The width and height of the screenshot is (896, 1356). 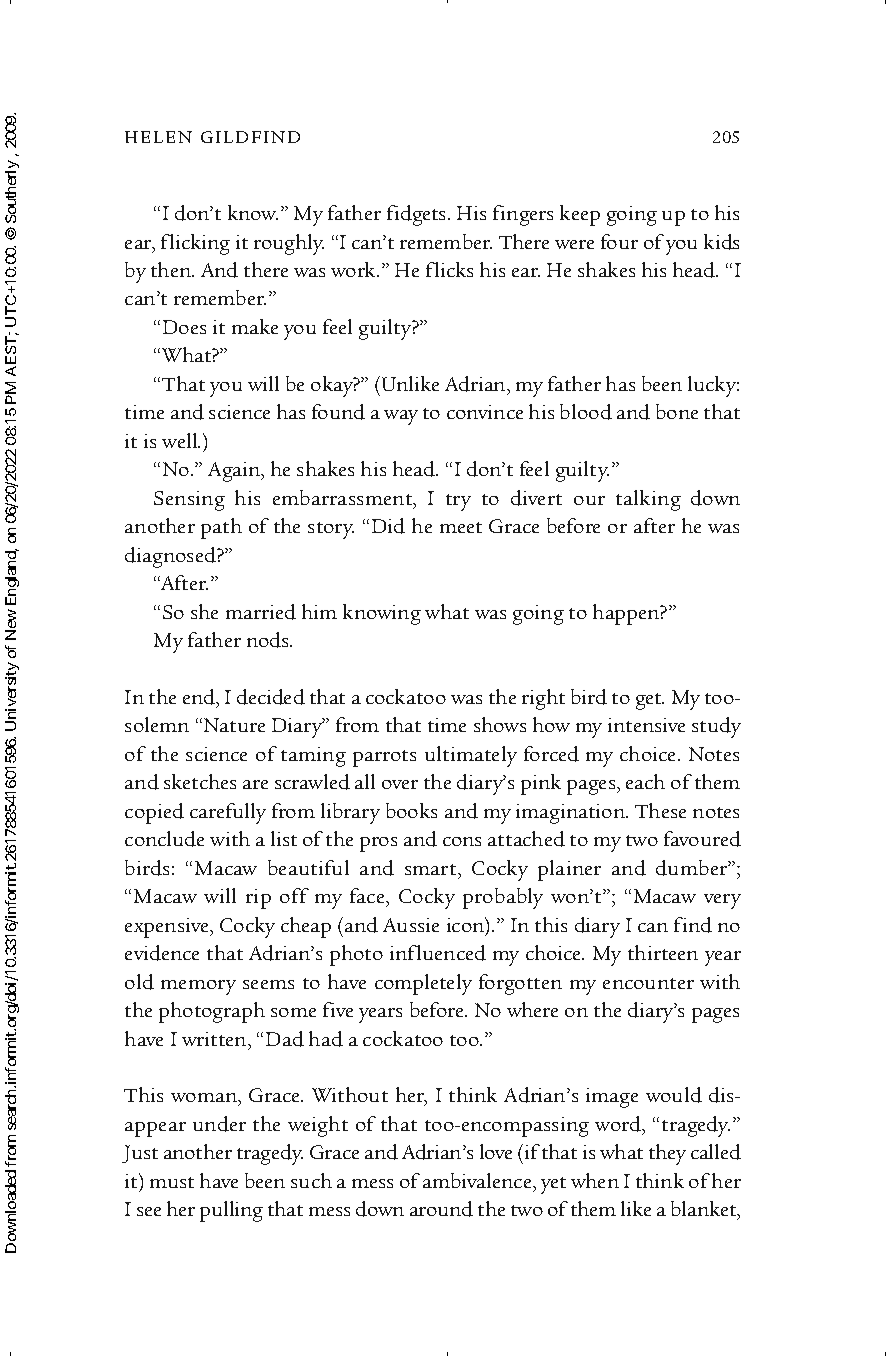 I want to click on path, so click(x=221, y=528).
